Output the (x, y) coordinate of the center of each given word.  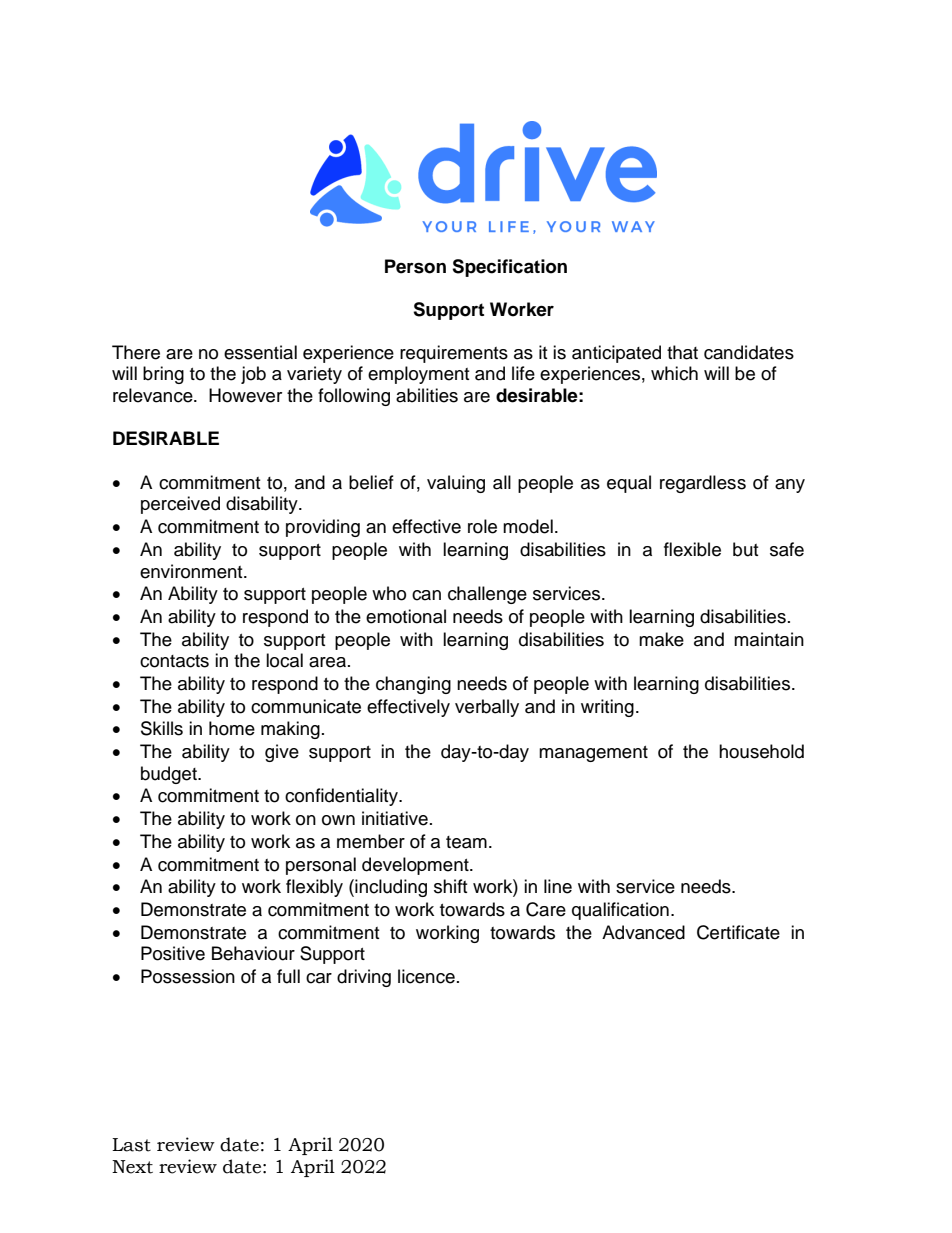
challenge (487, 595)
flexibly (314, 888)
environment (192, 571)
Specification (509, 268)
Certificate (738, 932)
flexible (692, 549)
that (682, 352)
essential (260, 352)
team (466, 842)
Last (131, 1145)
